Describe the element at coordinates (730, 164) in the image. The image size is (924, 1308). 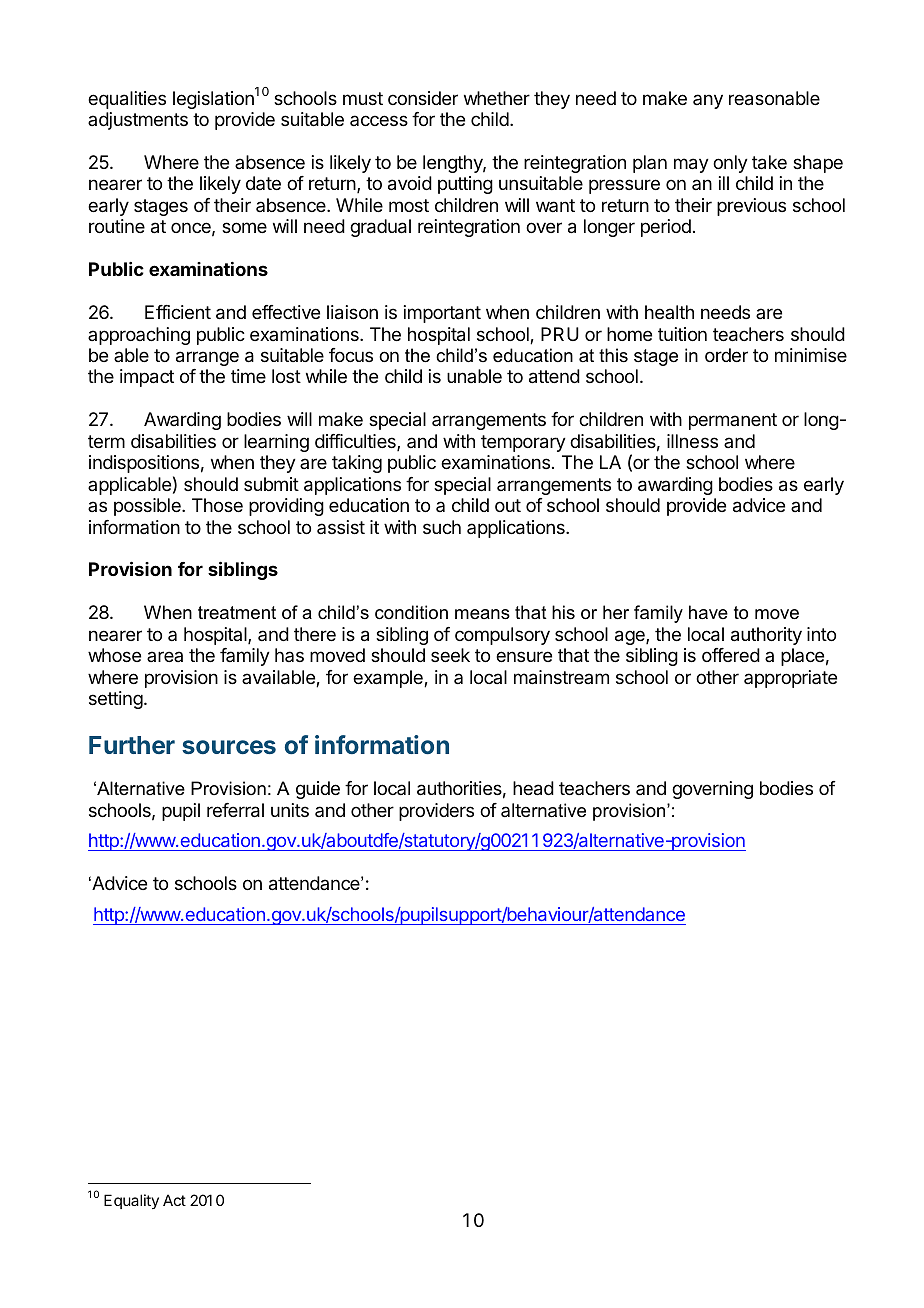
I see `only` at that location.
